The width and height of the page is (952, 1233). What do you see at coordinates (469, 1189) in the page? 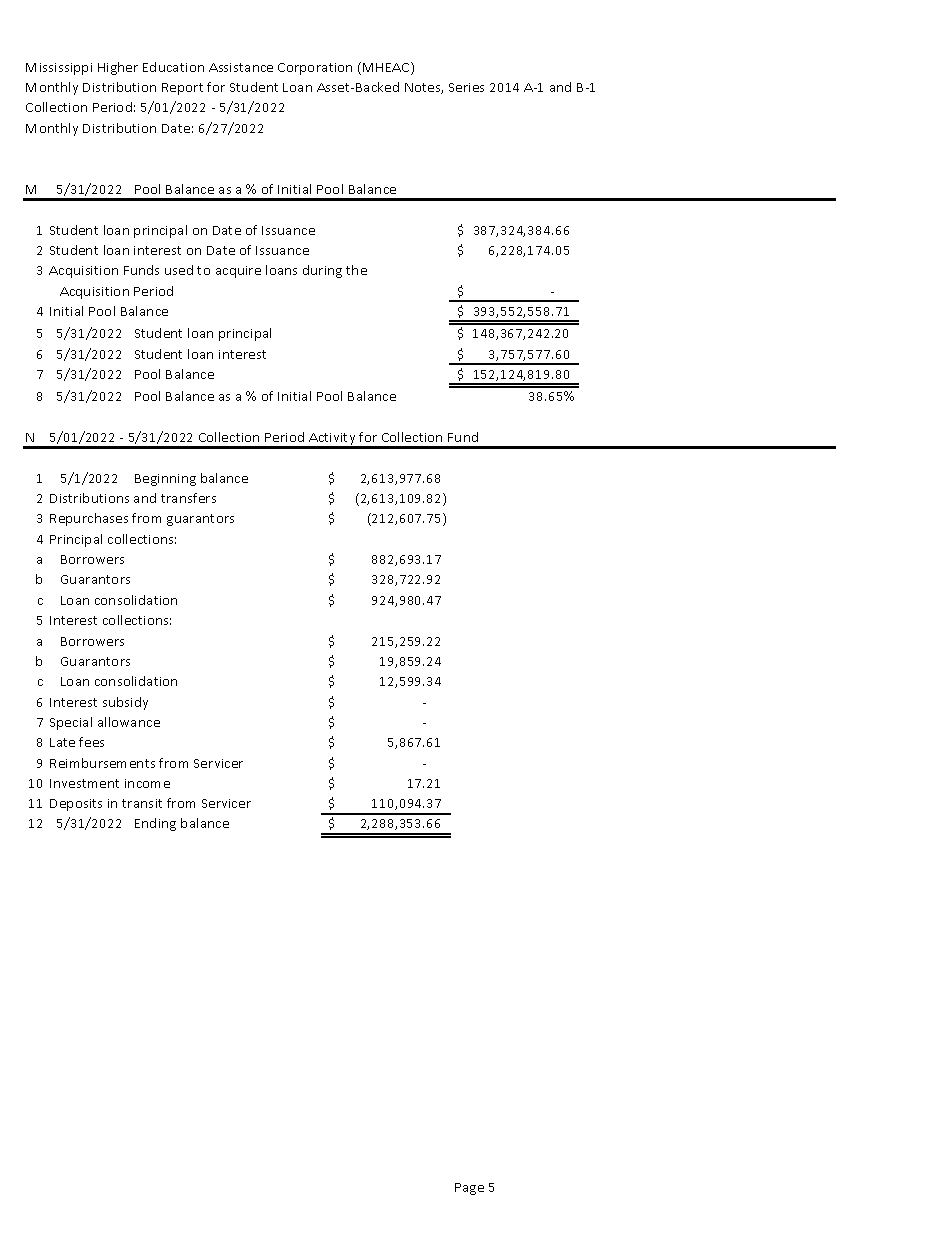
I see `Page` at bounding box center [469, 1189].
